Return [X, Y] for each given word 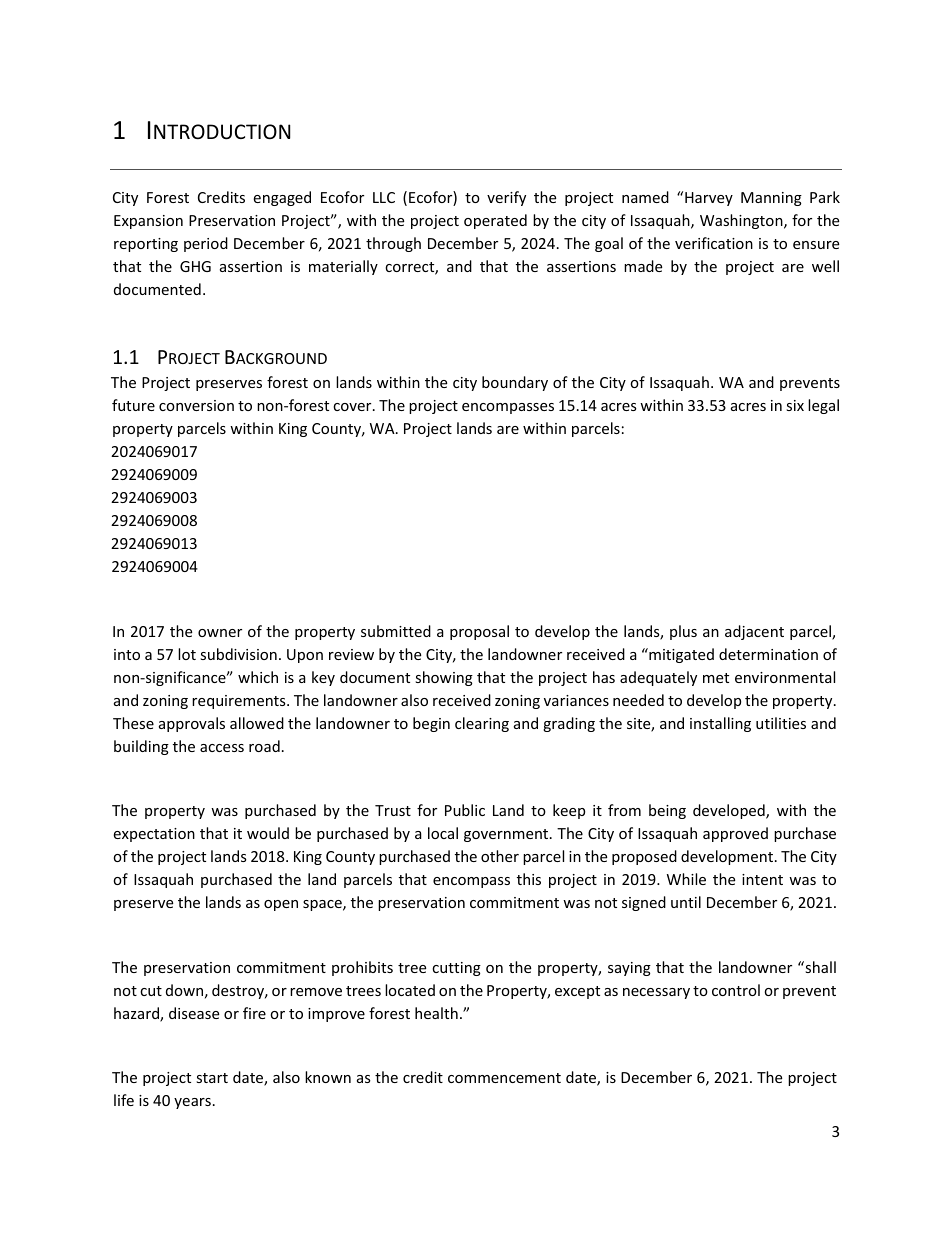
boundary [515, 383]
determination [768, 654]
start [212, 1078]
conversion [196, 405]
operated [495, 221]
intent [762, 879]
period [206, 244]
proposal [479, 632]
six [795, 405]
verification [714, 243]
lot [187, 654]
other [500, 856]
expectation [154, 835]
